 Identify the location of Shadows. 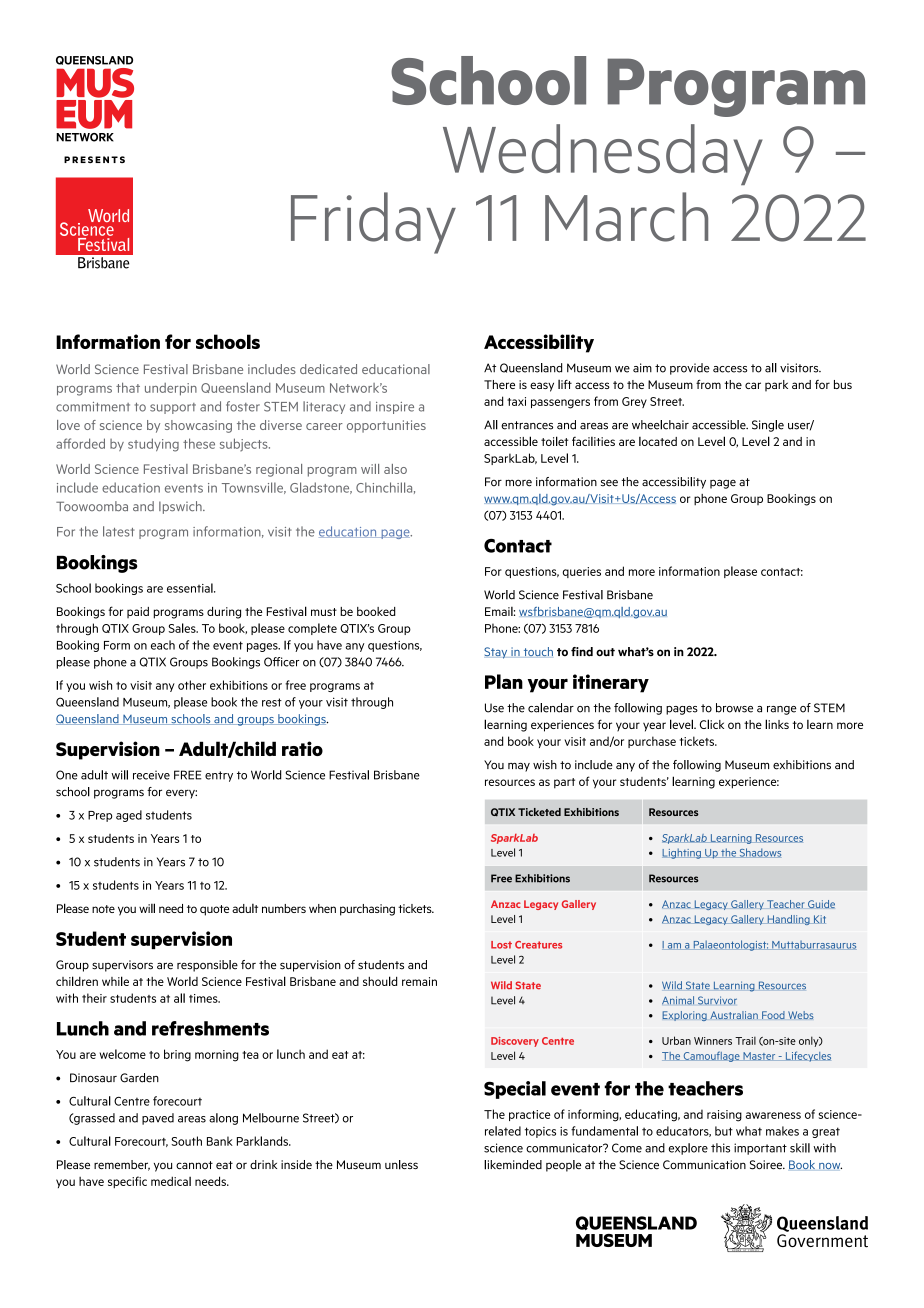
(759, 853).
